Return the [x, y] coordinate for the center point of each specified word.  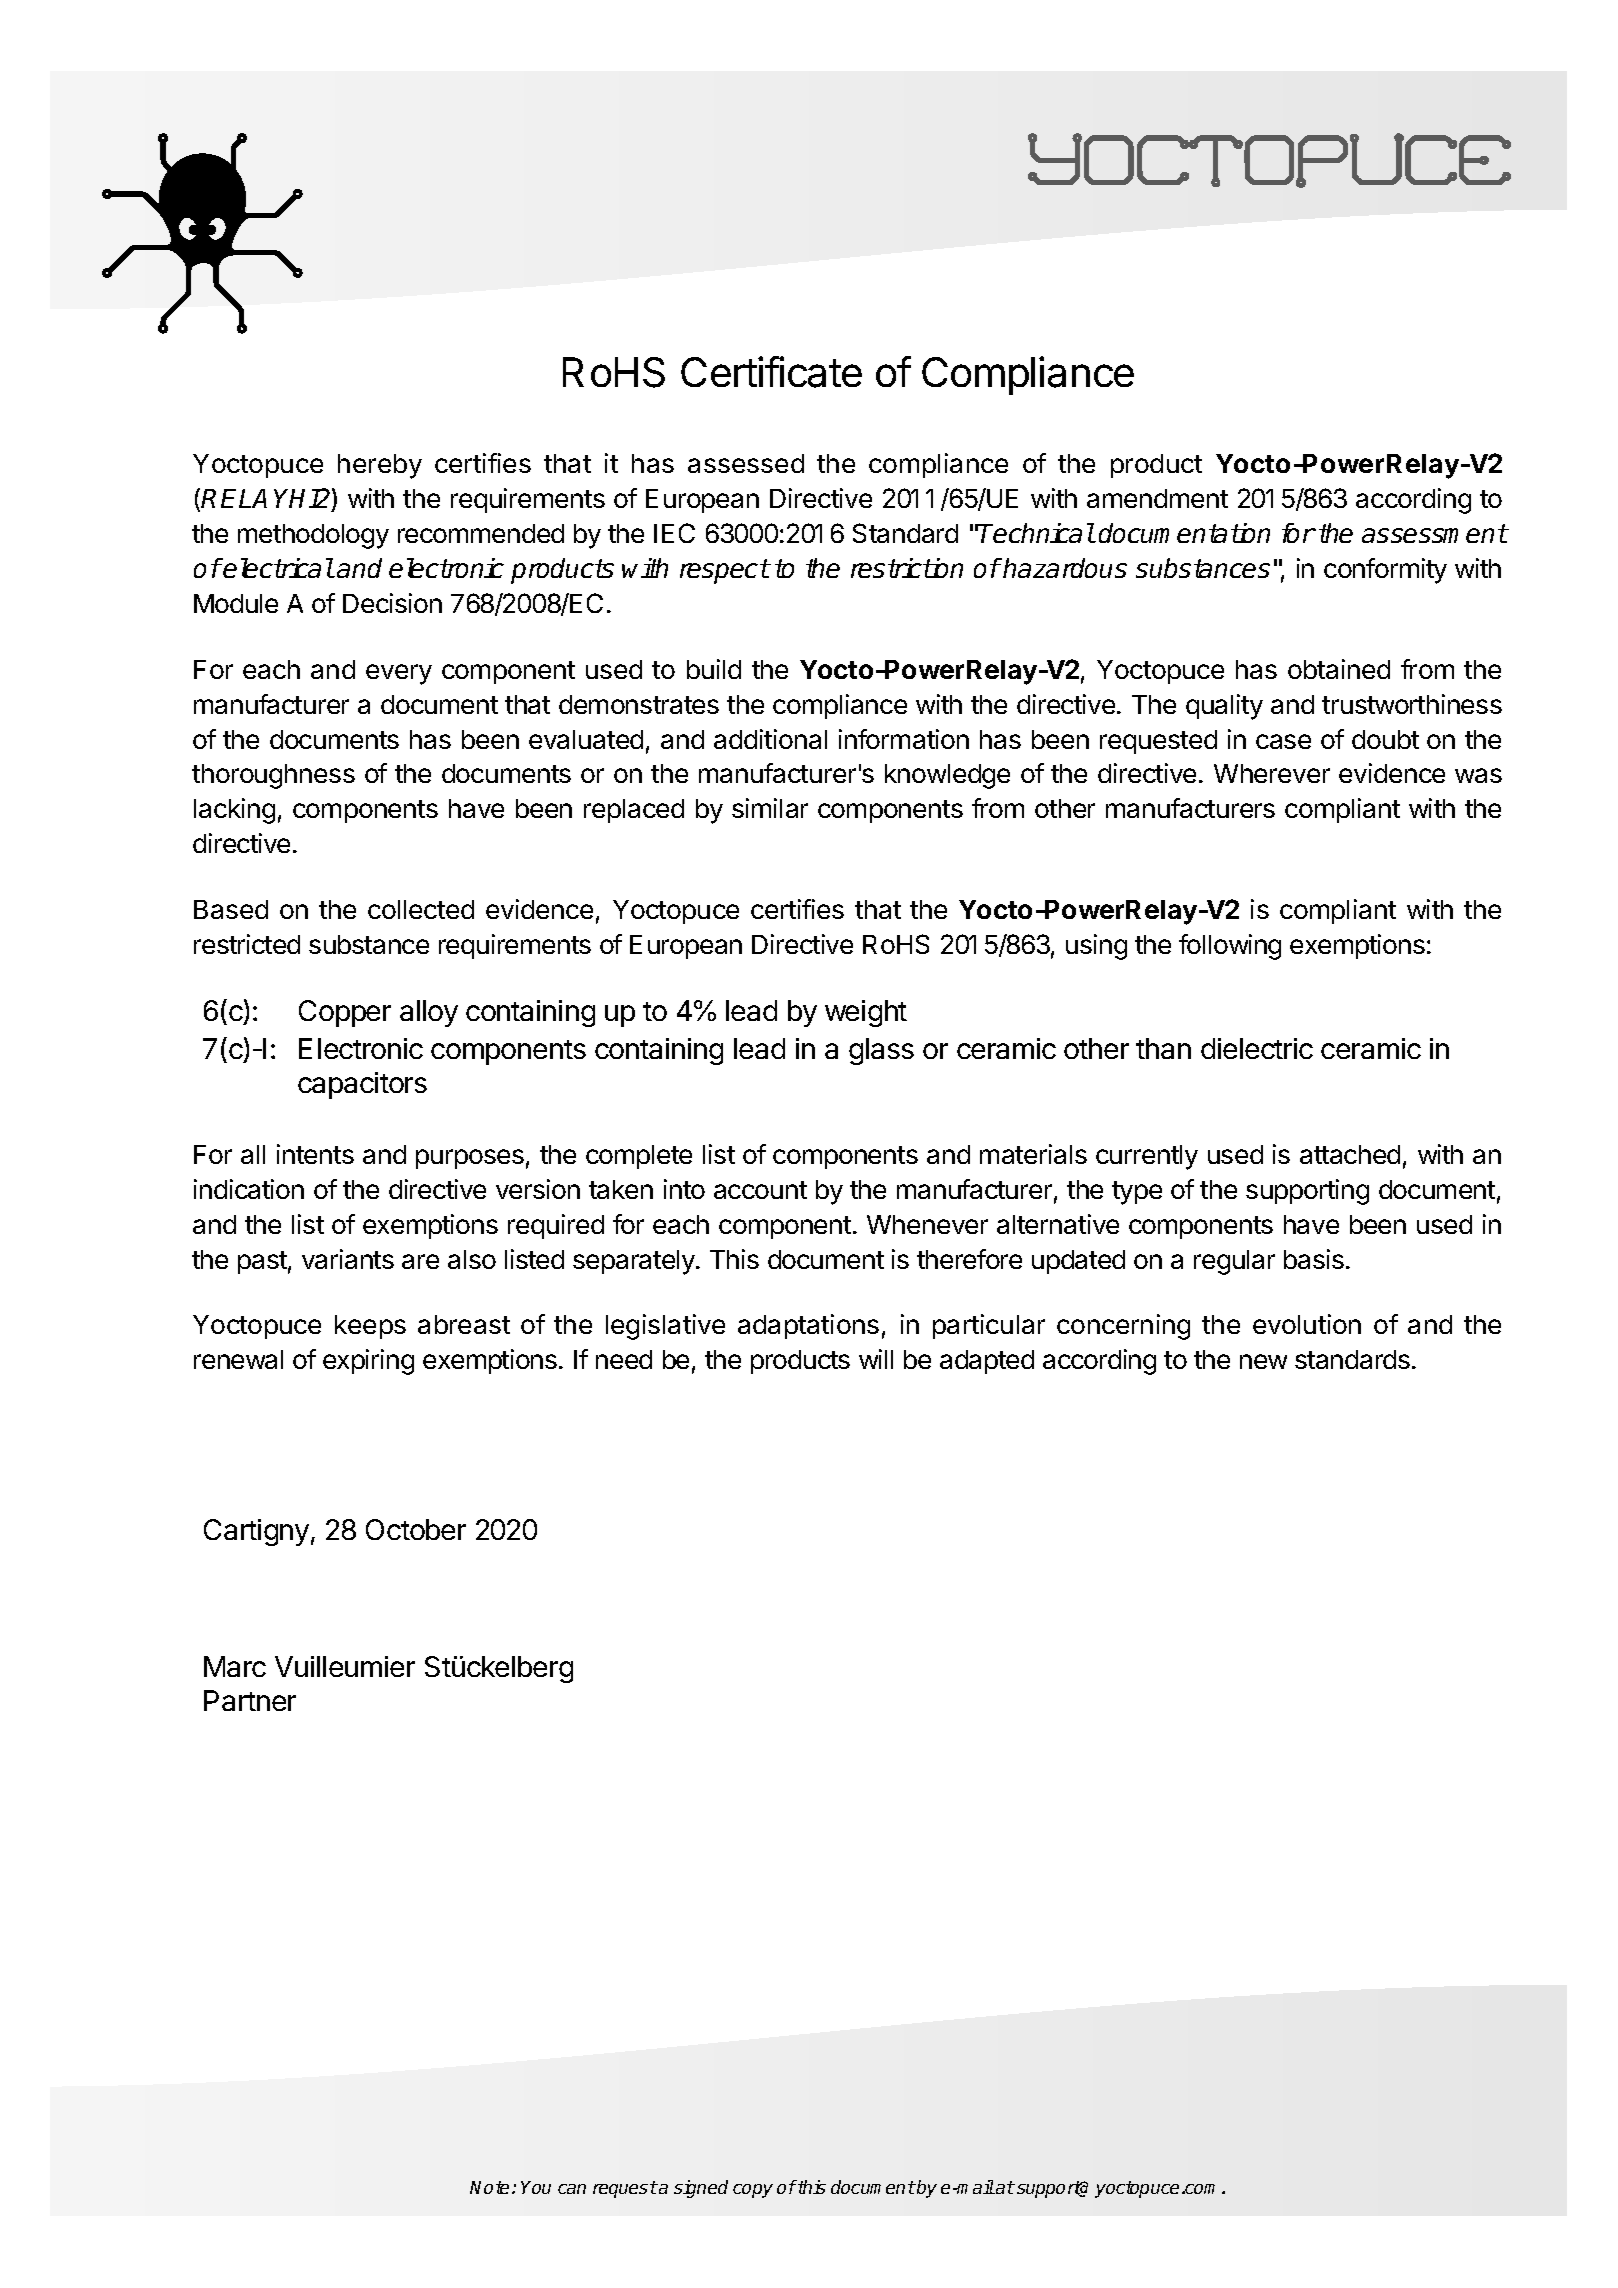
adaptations [808, 1326]
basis [1314, 1259]
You [536, 2187]
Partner [250, 1700]
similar [770, 808]
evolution [1307, 1324]
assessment [1434, 533]
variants [348, 1259]
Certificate [771, 372]
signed [701, 2189]
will [876, 1359]
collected [421, 909]
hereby [380, 466]
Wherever [1272, 773]
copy [753, 2191]
